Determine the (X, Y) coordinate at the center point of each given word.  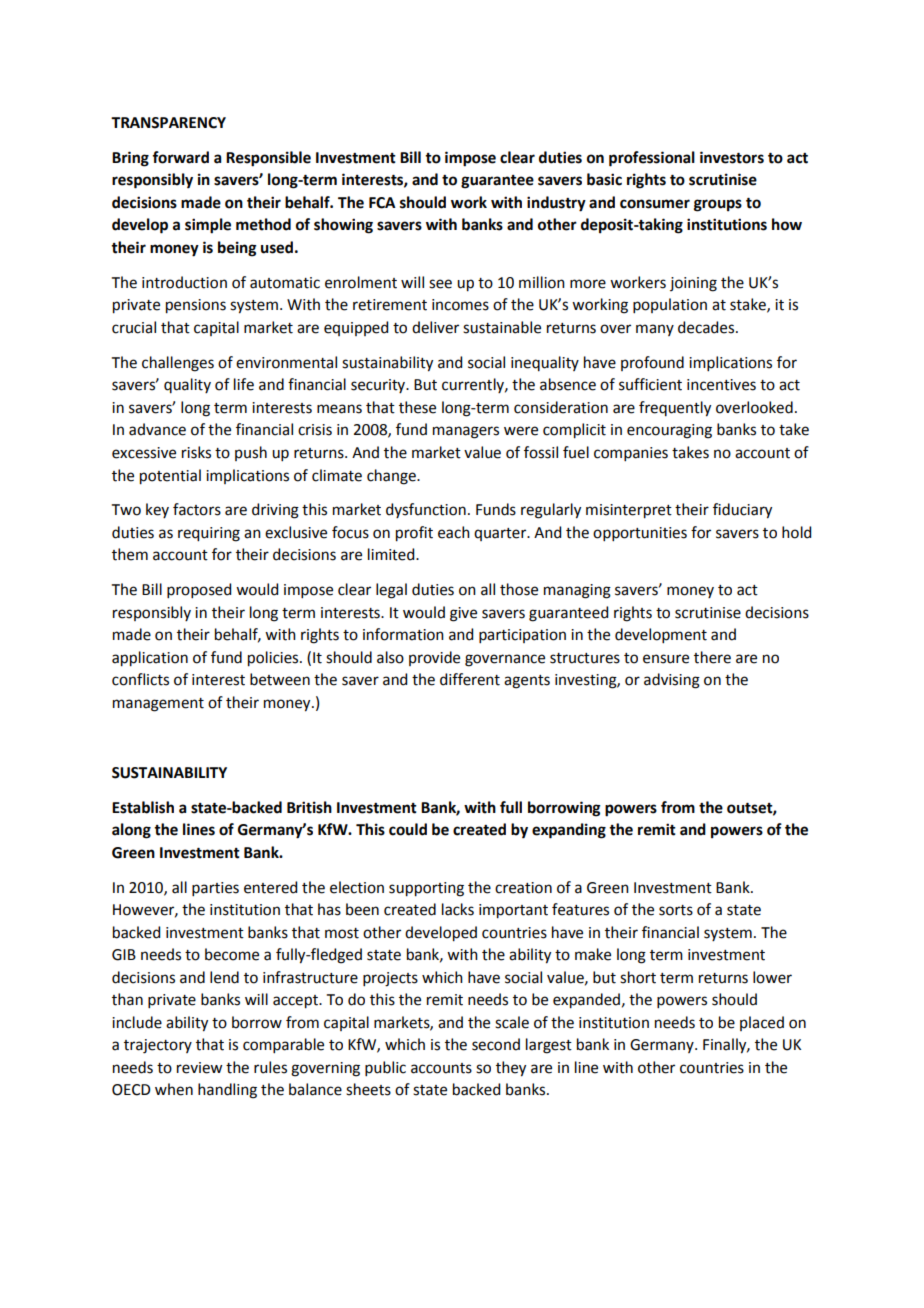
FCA (382, 203)
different (470, 679)
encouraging (669, 431)
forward (180, 157)
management (158, 705)
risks (196, 452)
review (199, 1068)
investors (732, 157)
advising (672, 681)
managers (466, 432)
